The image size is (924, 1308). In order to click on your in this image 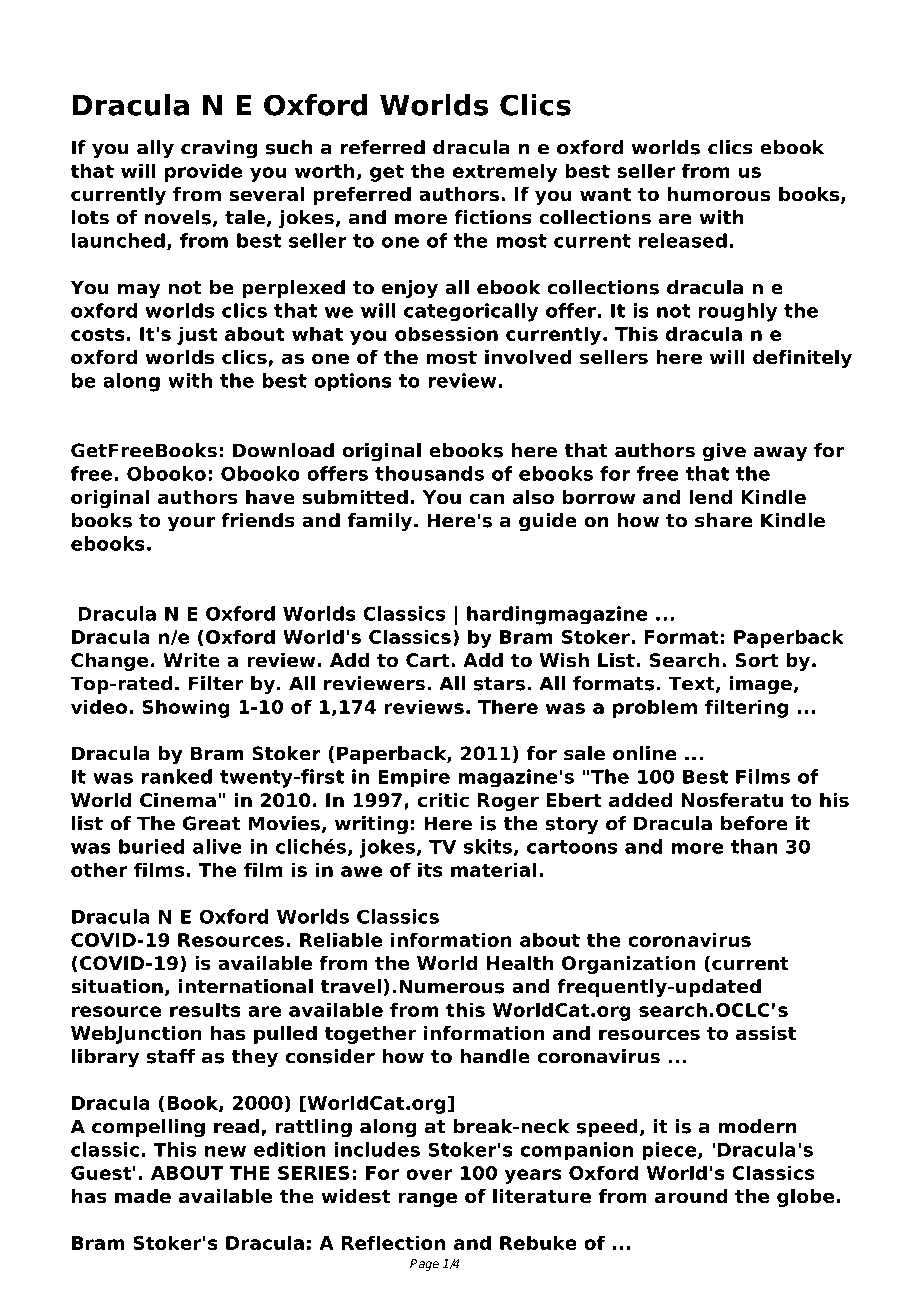, I will do `click(191, 524)`.
